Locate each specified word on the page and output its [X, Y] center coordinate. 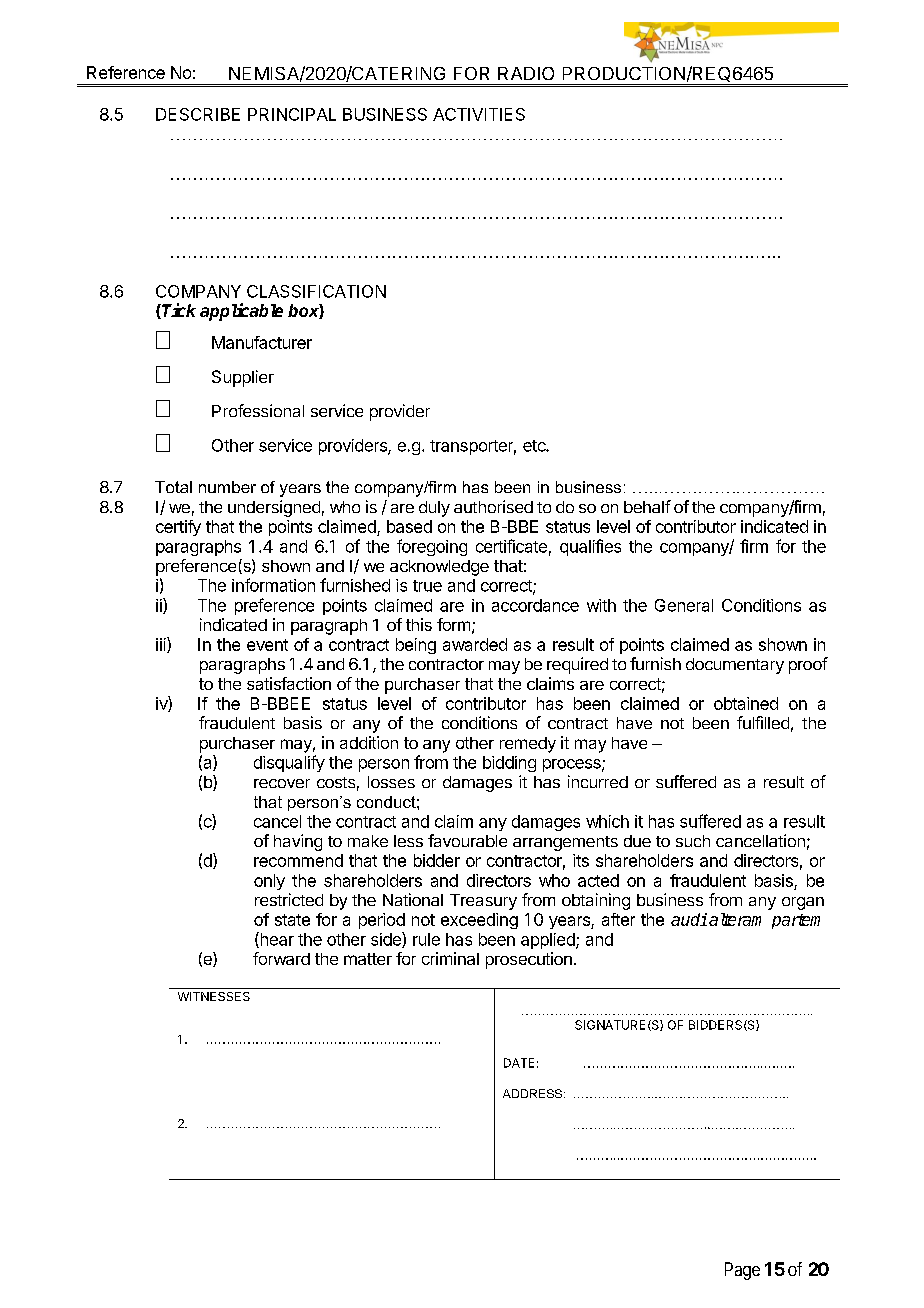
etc [535, 446]
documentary [735, 666]
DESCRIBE [198, 114]
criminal [450, 958]
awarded [475, 644]
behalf [647, 506]
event [267, 645]
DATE [519, 1063]
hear [276, 940]
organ [803, 903]
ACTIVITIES [479, 114]
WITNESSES [214, 996]
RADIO [526, 73]
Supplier [243, 378]
